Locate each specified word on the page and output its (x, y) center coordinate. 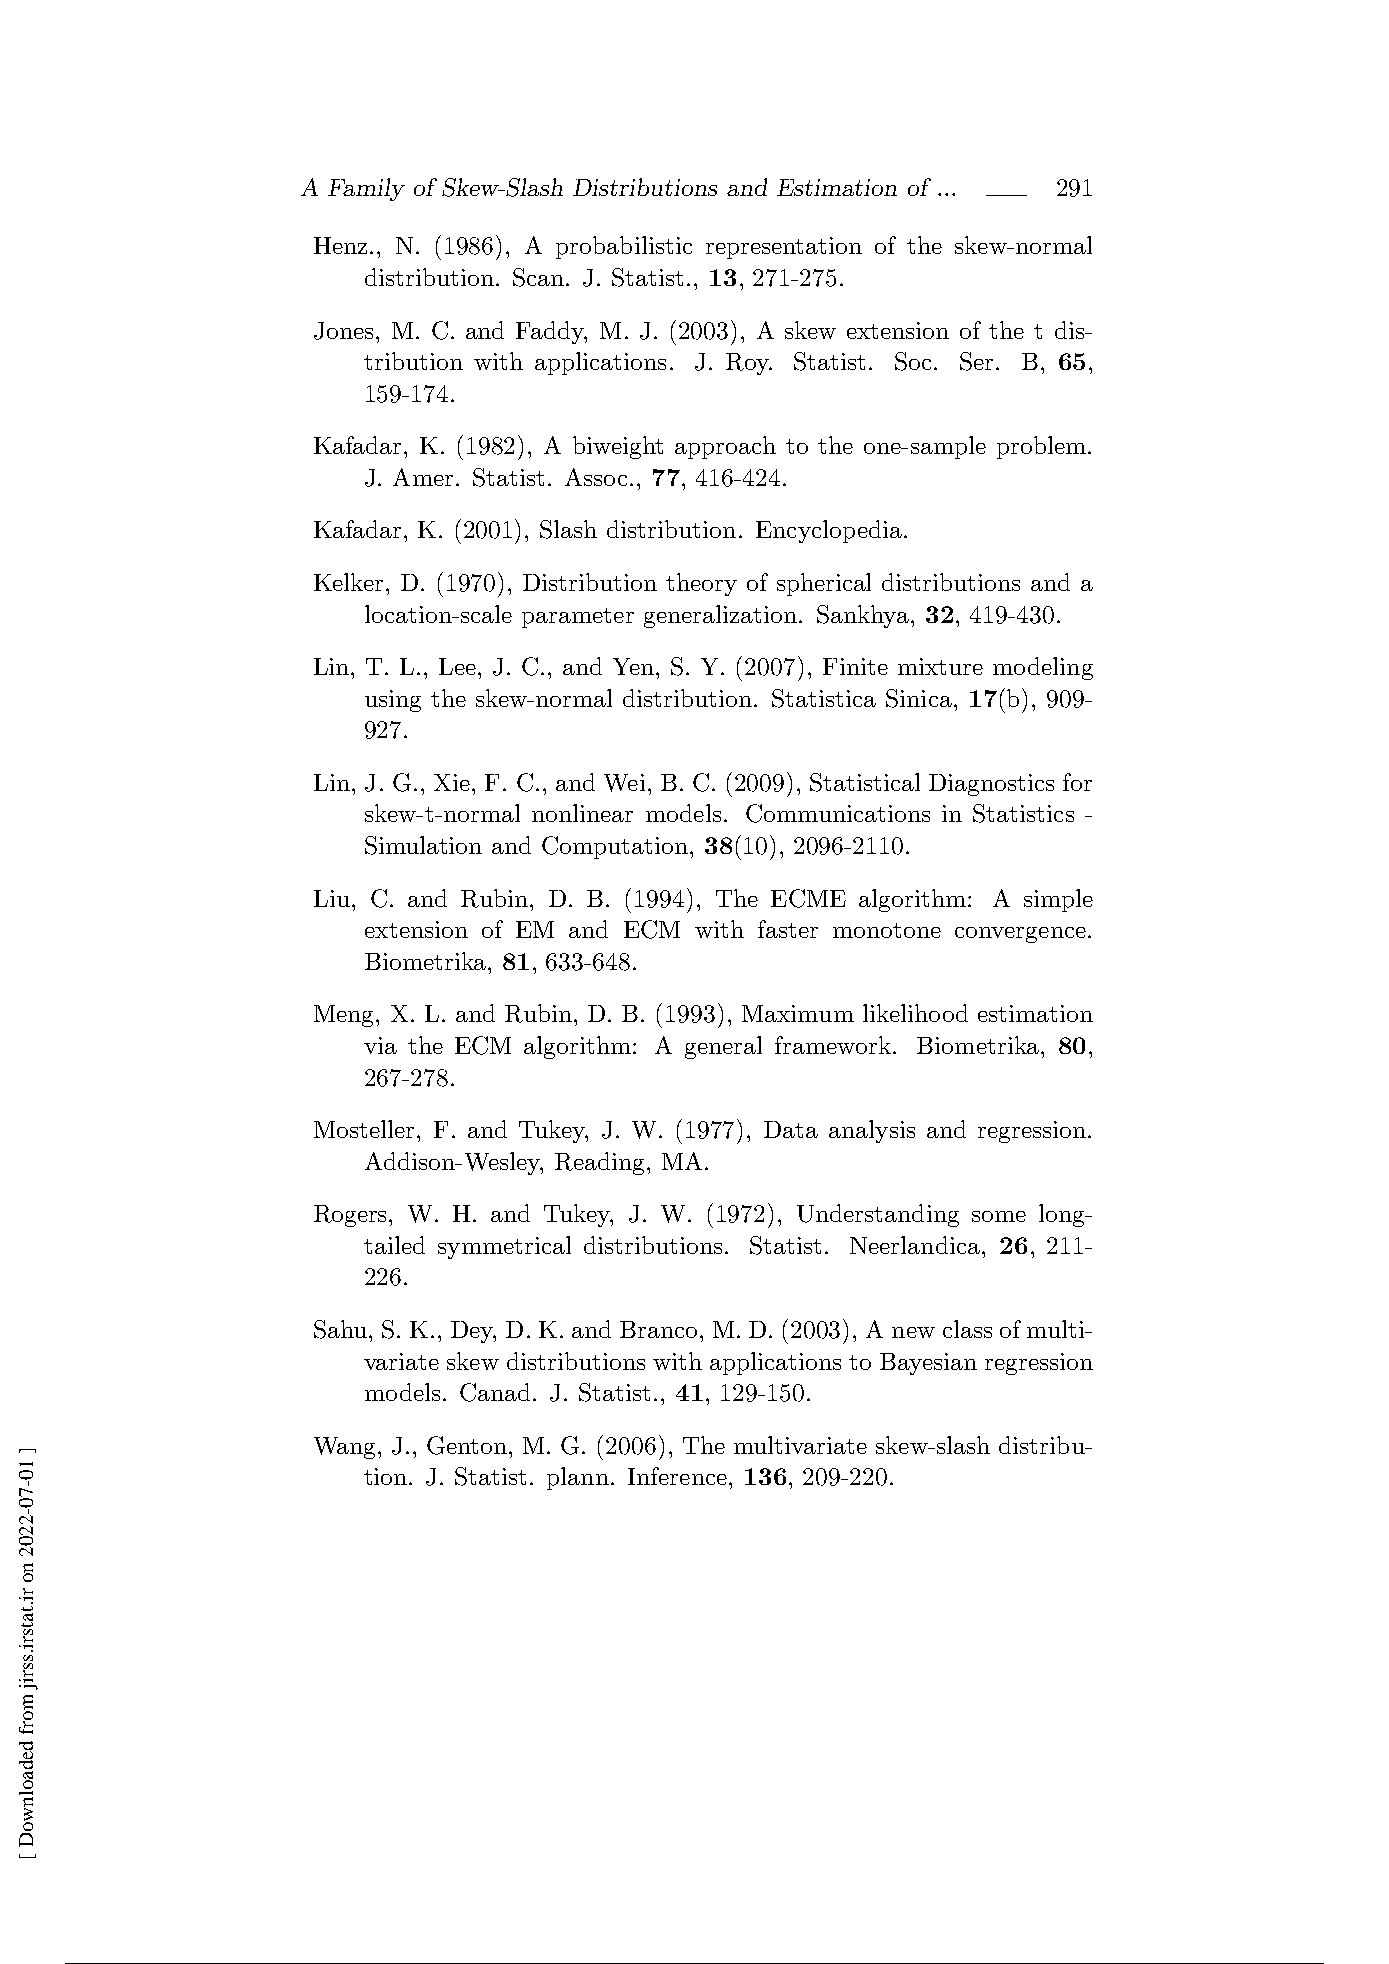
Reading (599, 1163)
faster (788, 929)
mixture (940, 666)
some (999, 1216)
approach (725, 447)
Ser (976, 361)
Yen (635, 666)
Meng (345, 1016)
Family (366, 189)
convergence (1020, 935)
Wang (346, 1448)
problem (1041, 447)
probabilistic (624, 247)
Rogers (352, 1216)
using (393, 701)
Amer (423, 477)
